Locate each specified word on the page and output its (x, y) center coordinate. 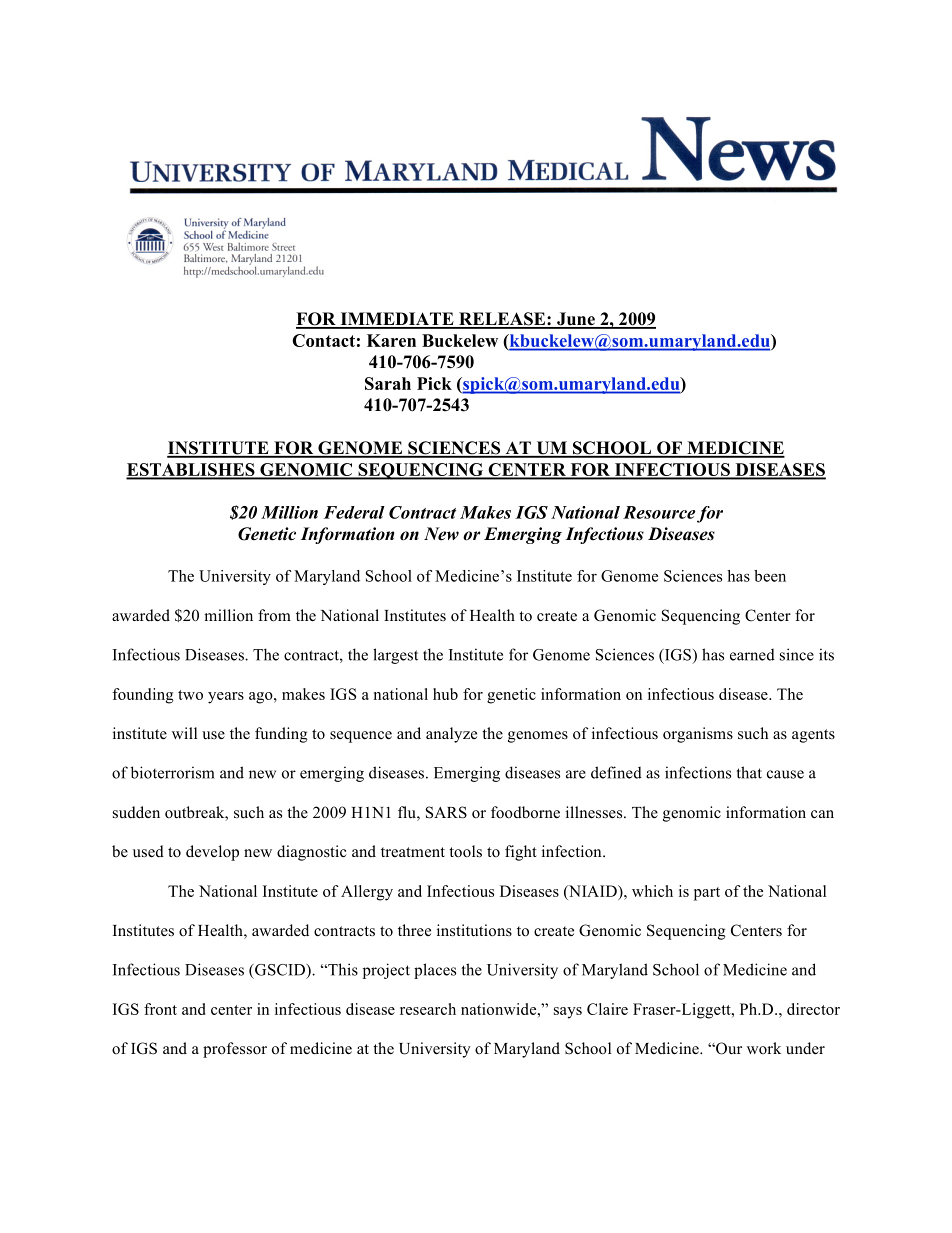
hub (445, 694)
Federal (354, 512)
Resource (659, 512)
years (226, 698)
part (707, 894)
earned (752, 655)
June (576, 320)
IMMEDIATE (397, 320)
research (428, 1009)
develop (212, 853)
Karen (391, 340)
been (770, 576)
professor (235, 1050)
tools (465, 851)
